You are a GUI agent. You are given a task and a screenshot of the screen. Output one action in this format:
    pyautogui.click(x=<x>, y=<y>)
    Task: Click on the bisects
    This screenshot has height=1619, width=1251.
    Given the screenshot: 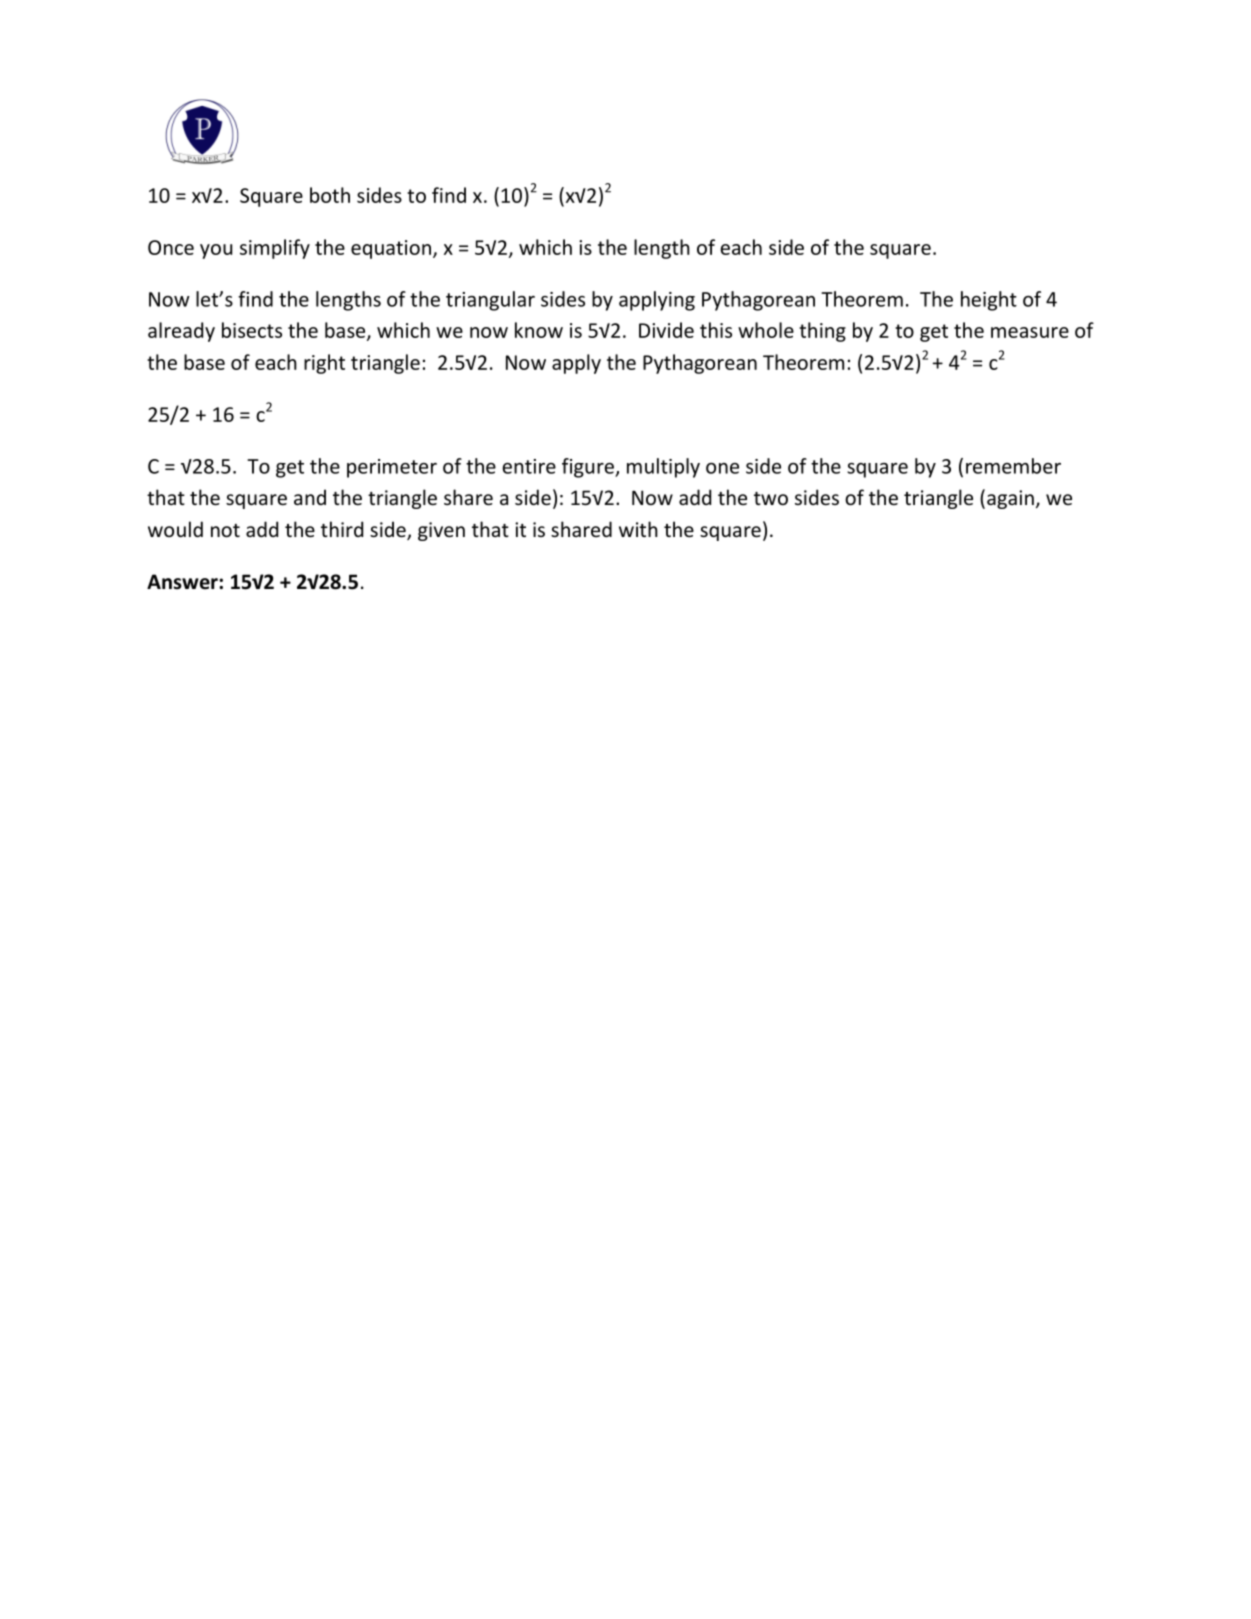 What is the action you would take?
    pyautogui.click(x=252, y=330)
